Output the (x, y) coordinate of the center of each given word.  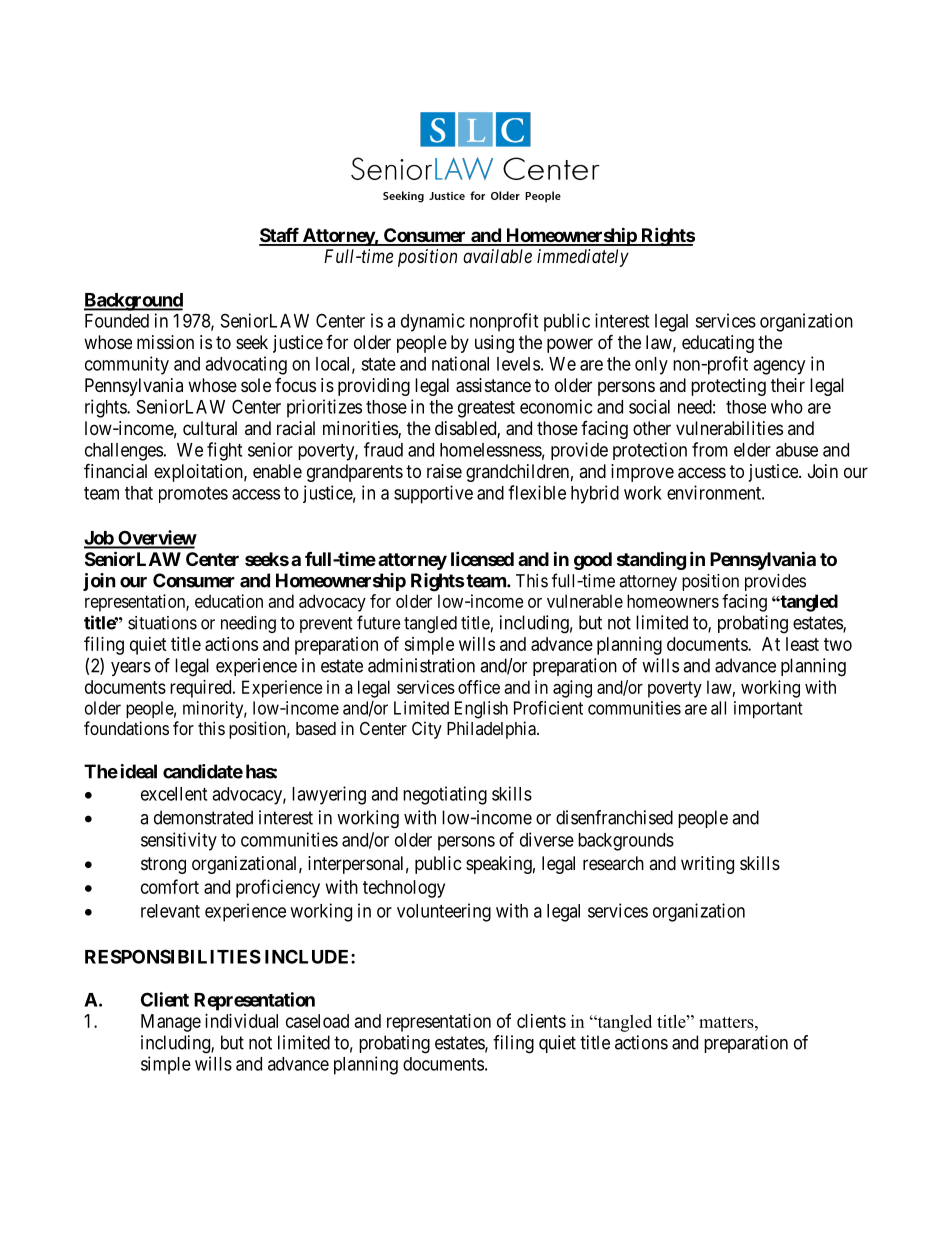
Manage (171, 1023)
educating (718, 344)
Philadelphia (492, 730)
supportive (433, 494)
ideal (139, 771)
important (768, 709)
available (497, 256)
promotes (193, 495)
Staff (280, 236)
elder (752, 450)
